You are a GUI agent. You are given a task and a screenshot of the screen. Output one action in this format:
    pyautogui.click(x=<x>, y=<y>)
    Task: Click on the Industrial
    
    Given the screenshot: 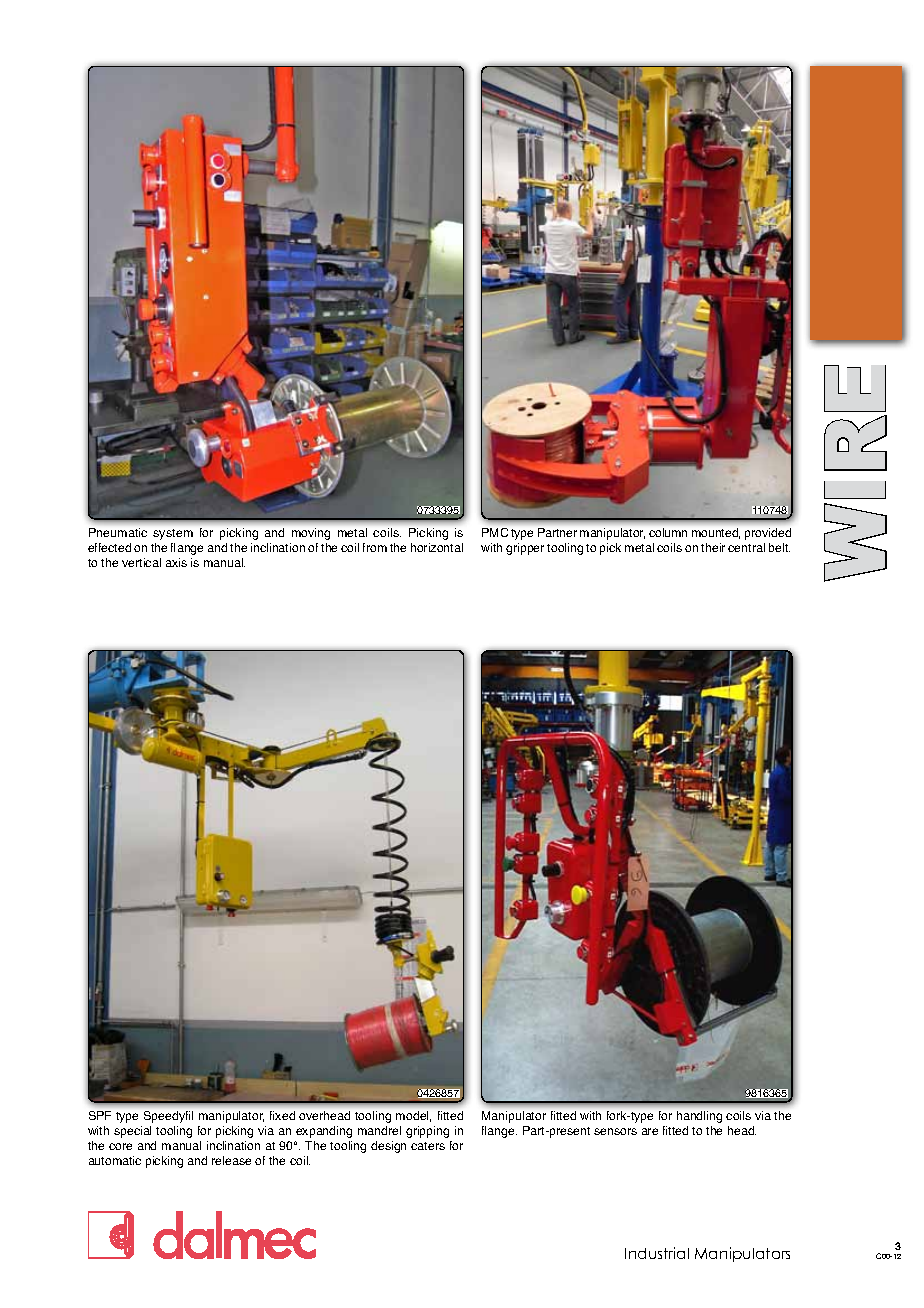 What is the action you would take?
    pyautogui.click(x=657, y=1253)
